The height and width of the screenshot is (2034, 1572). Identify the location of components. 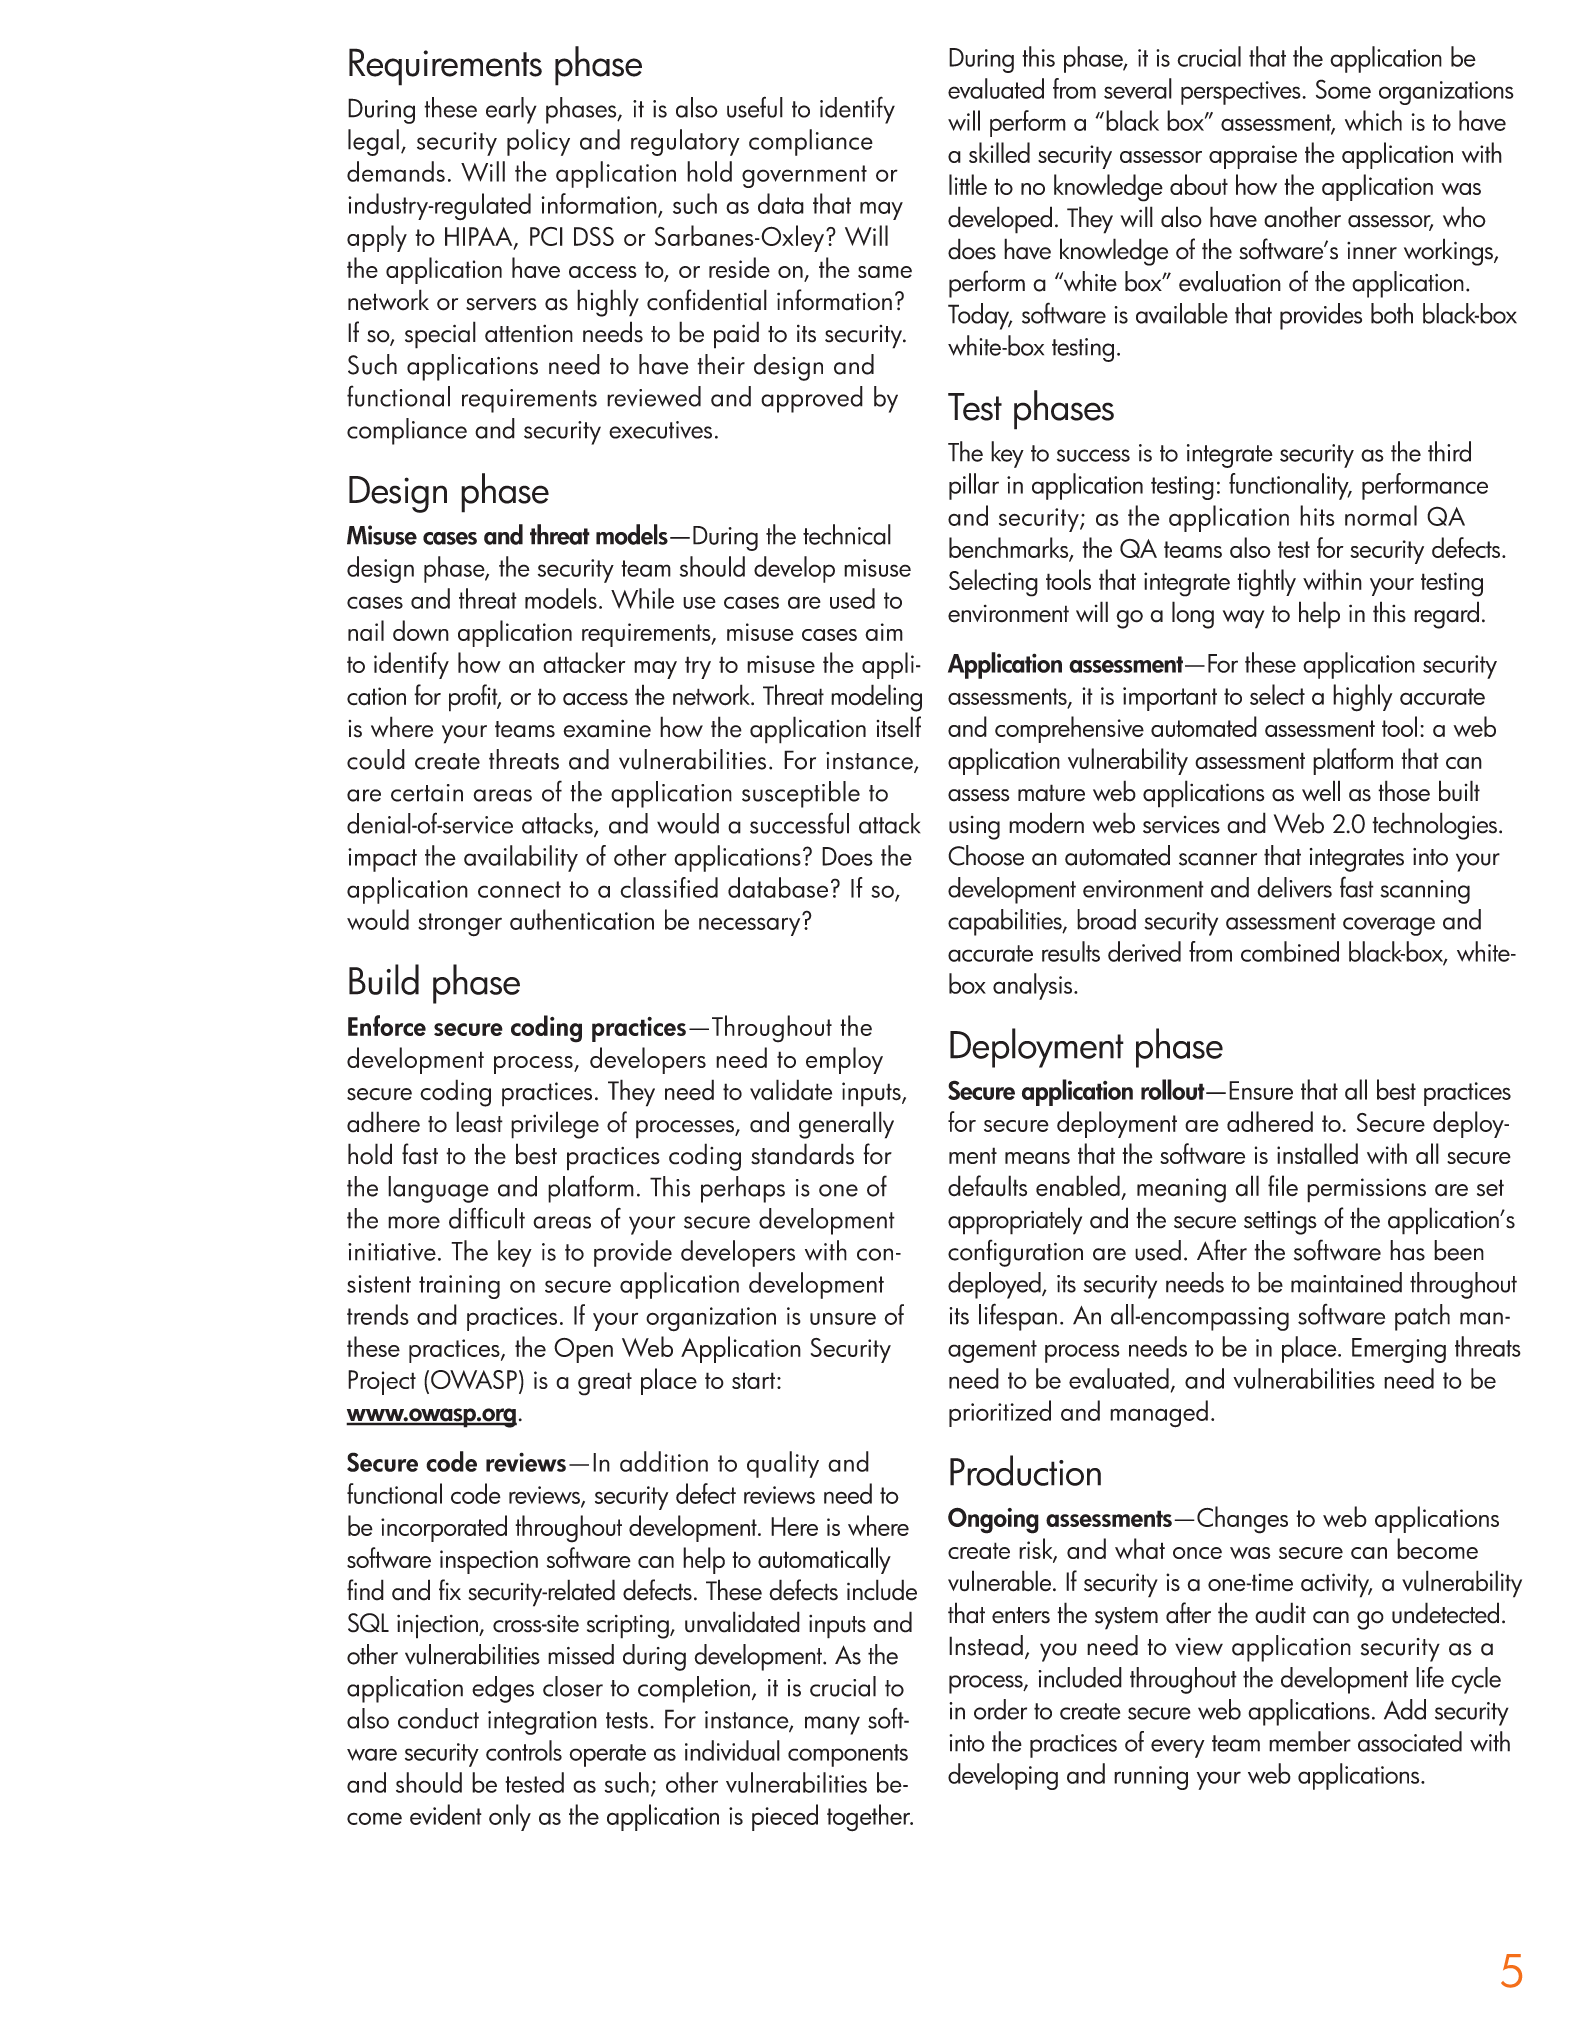
(848, 1755).
